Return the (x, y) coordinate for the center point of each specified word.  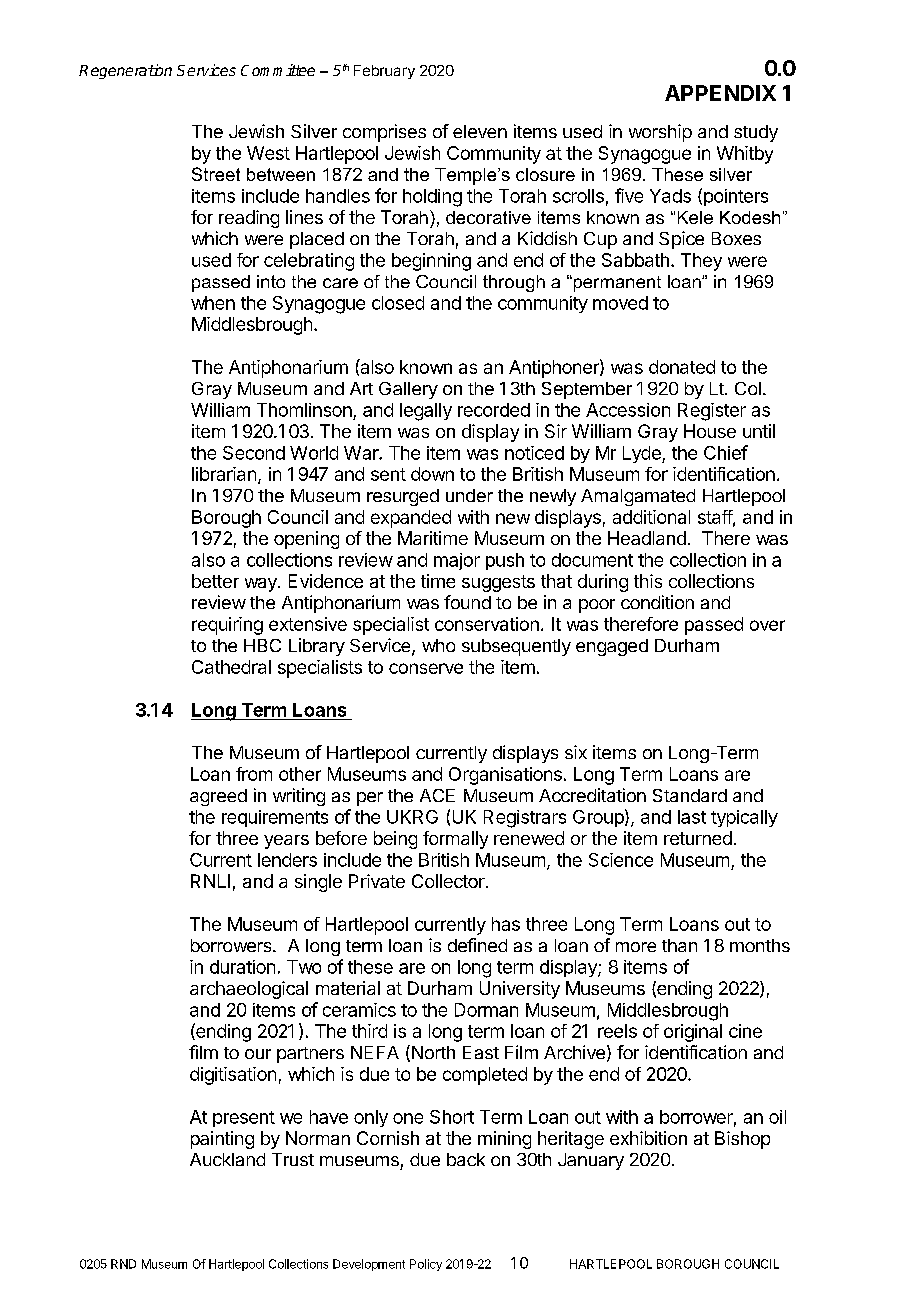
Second (254, 453)
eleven (480, 131)
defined (477, 945)
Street (216, 174)
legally (426, 412)
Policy (426, 1265)
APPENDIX (720, 93)
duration (242, 967)
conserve (426, 668)
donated (682, 367)
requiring (227, 626)
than (679, 945)
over (767, 625)
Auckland (227, 1159)
